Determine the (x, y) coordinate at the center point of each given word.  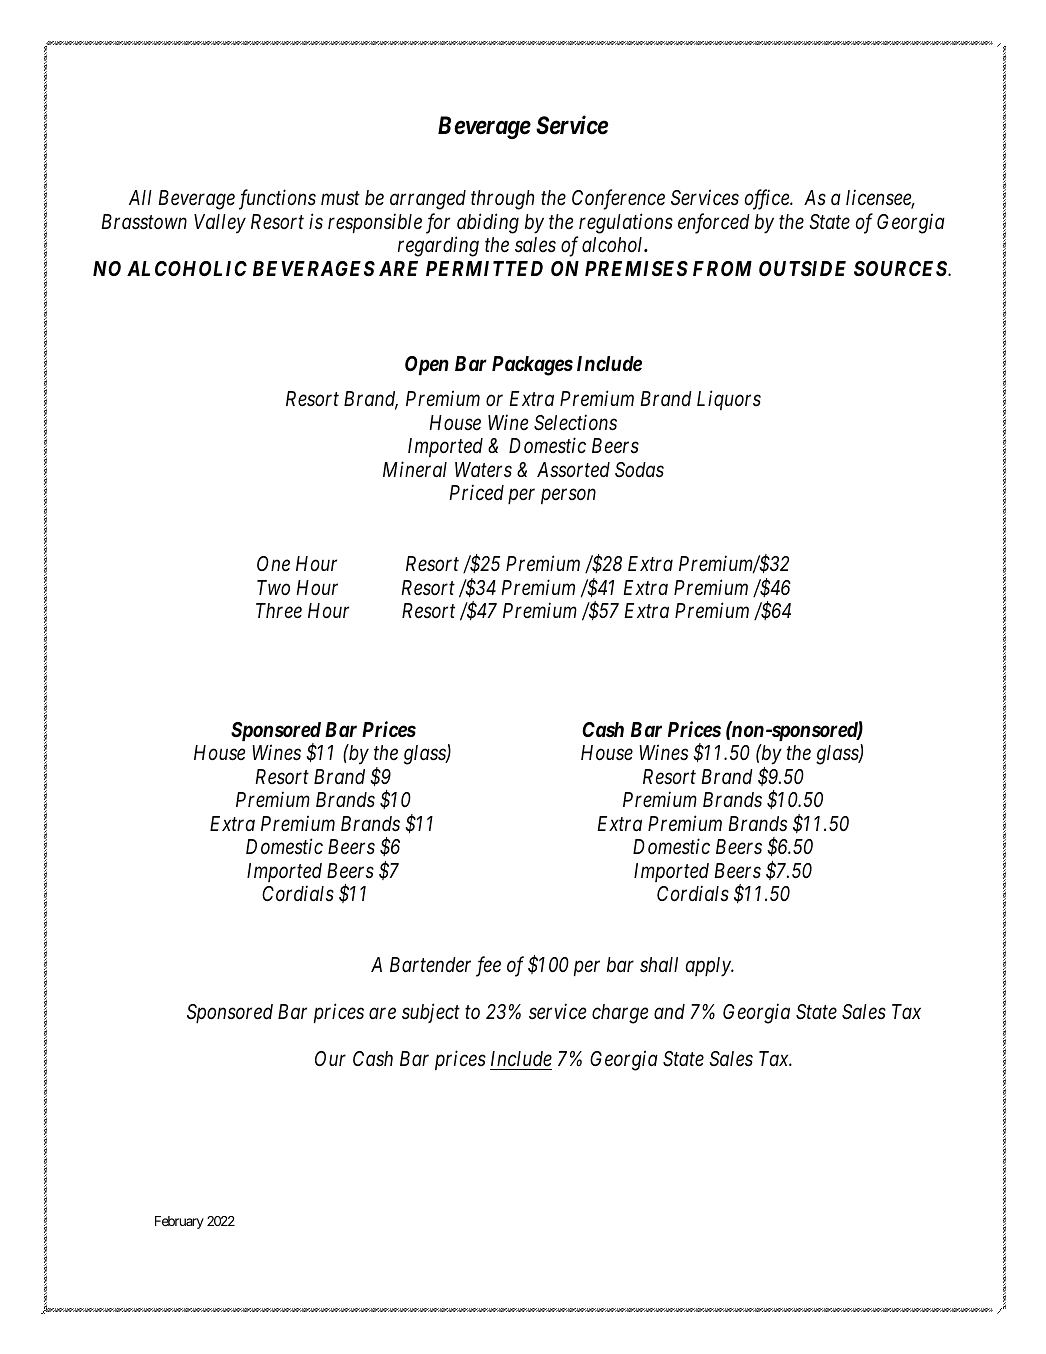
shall (659, 965)
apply (709, 967)
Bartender (430, 965)
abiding (488, 223)
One (273, 564)
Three (279, 611)
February (179, 1222)
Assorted (573, 470)
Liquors (729, 400)
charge (620, 1014)
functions (277, 199)
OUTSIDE (802, 268)
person (568, 496)
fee (488, 966)
